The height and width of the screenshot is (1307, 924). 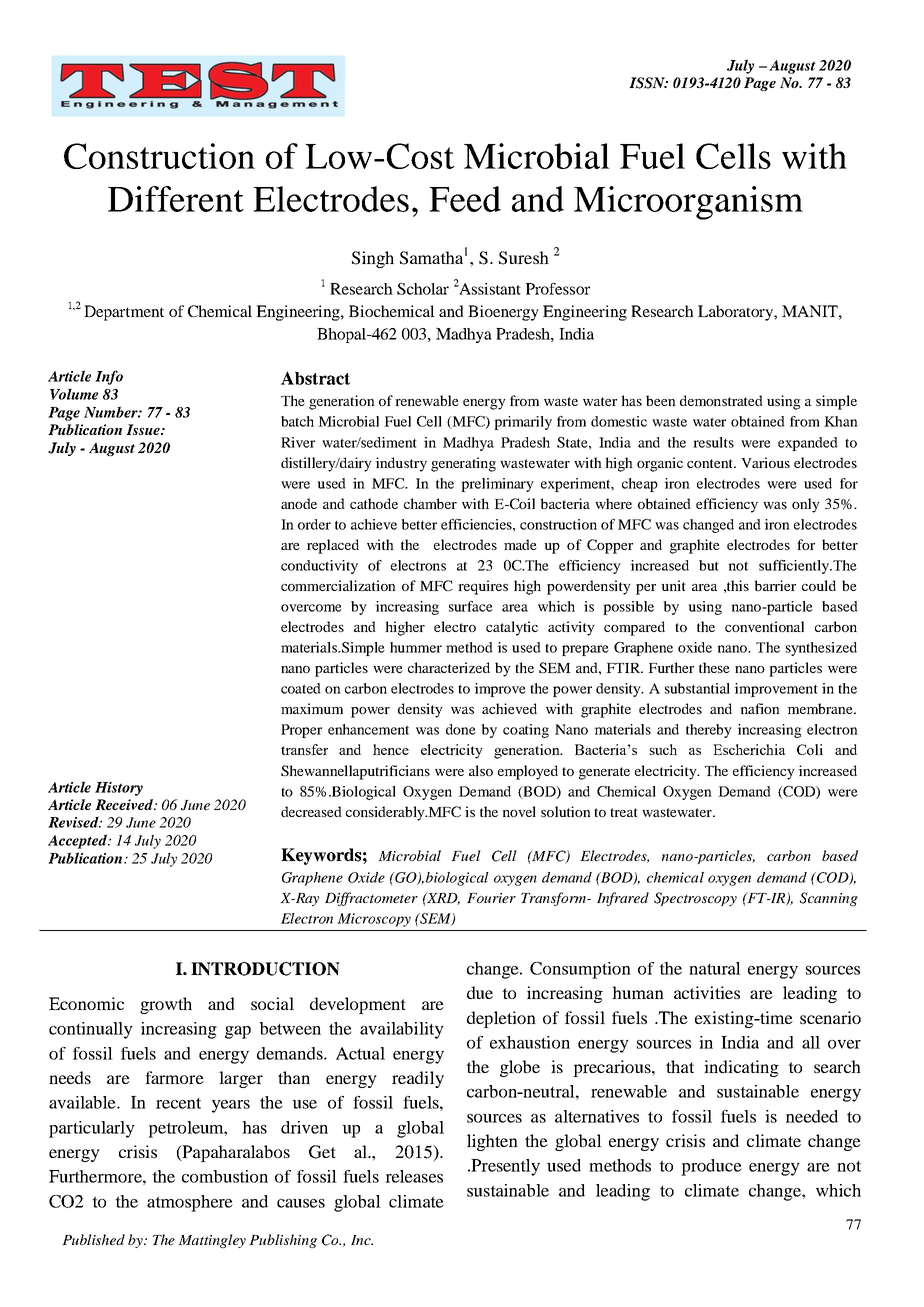 I want to click on Microorganism, so click(x=688, y=203).
